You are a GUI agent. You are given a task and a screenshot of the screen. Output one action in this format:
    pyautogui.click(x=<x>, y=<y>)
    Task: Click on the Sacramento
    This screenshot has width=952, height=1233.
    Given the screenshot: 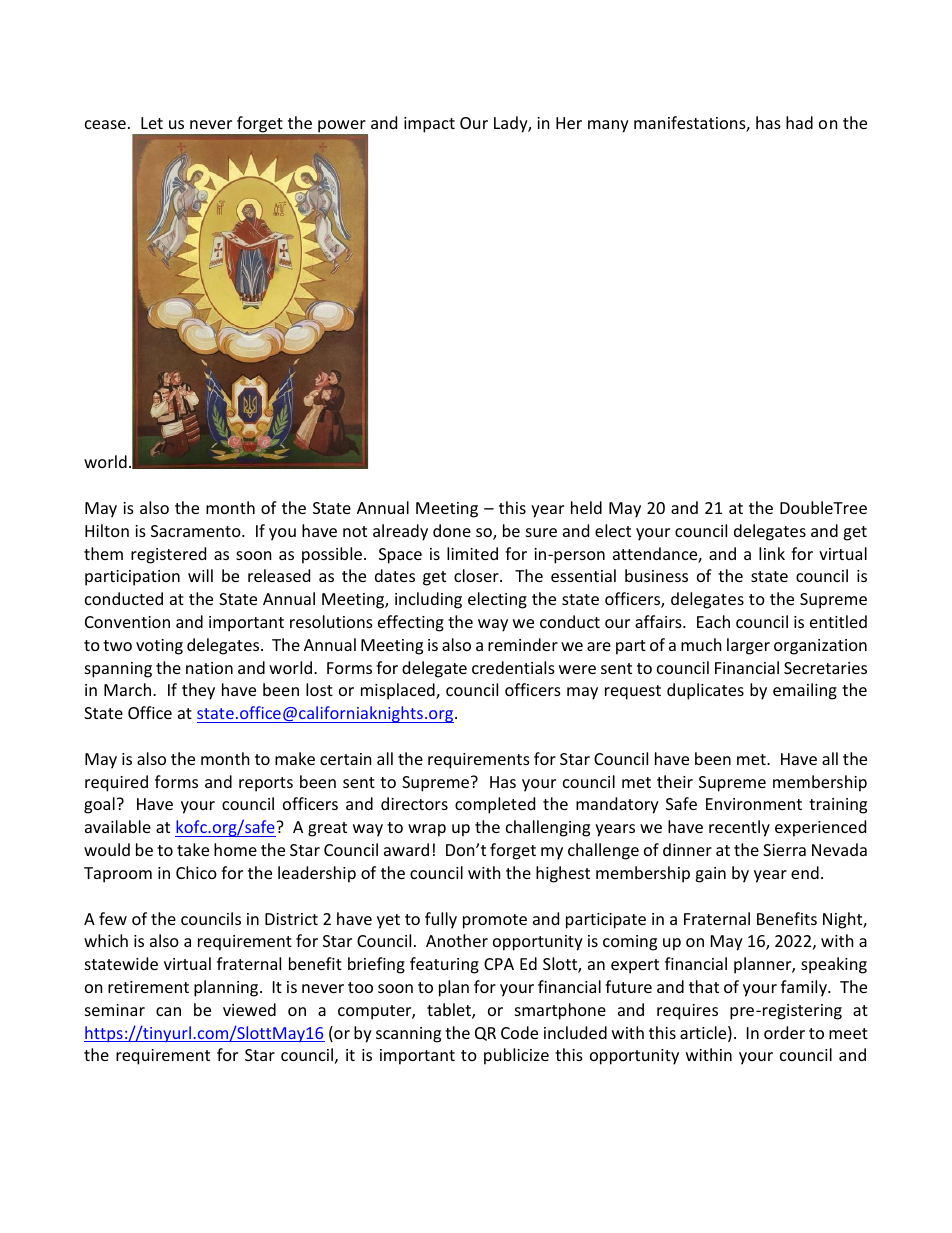 What is the action you would take?
    pyautogui.click(x=197, y=531)
